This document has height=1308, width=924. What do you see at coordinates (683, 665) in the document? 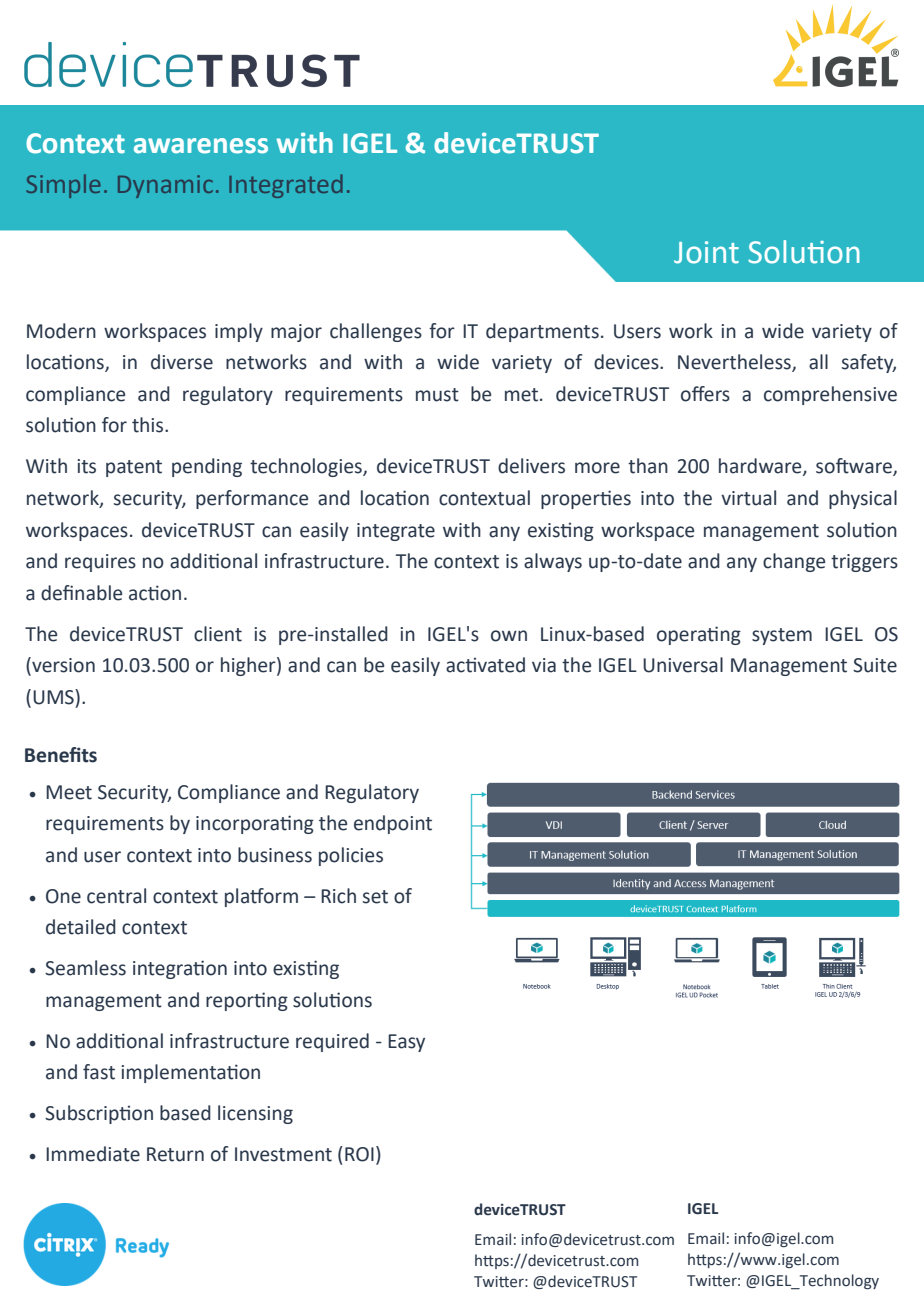
I see `Universal` at bounding box center [683, 665].
